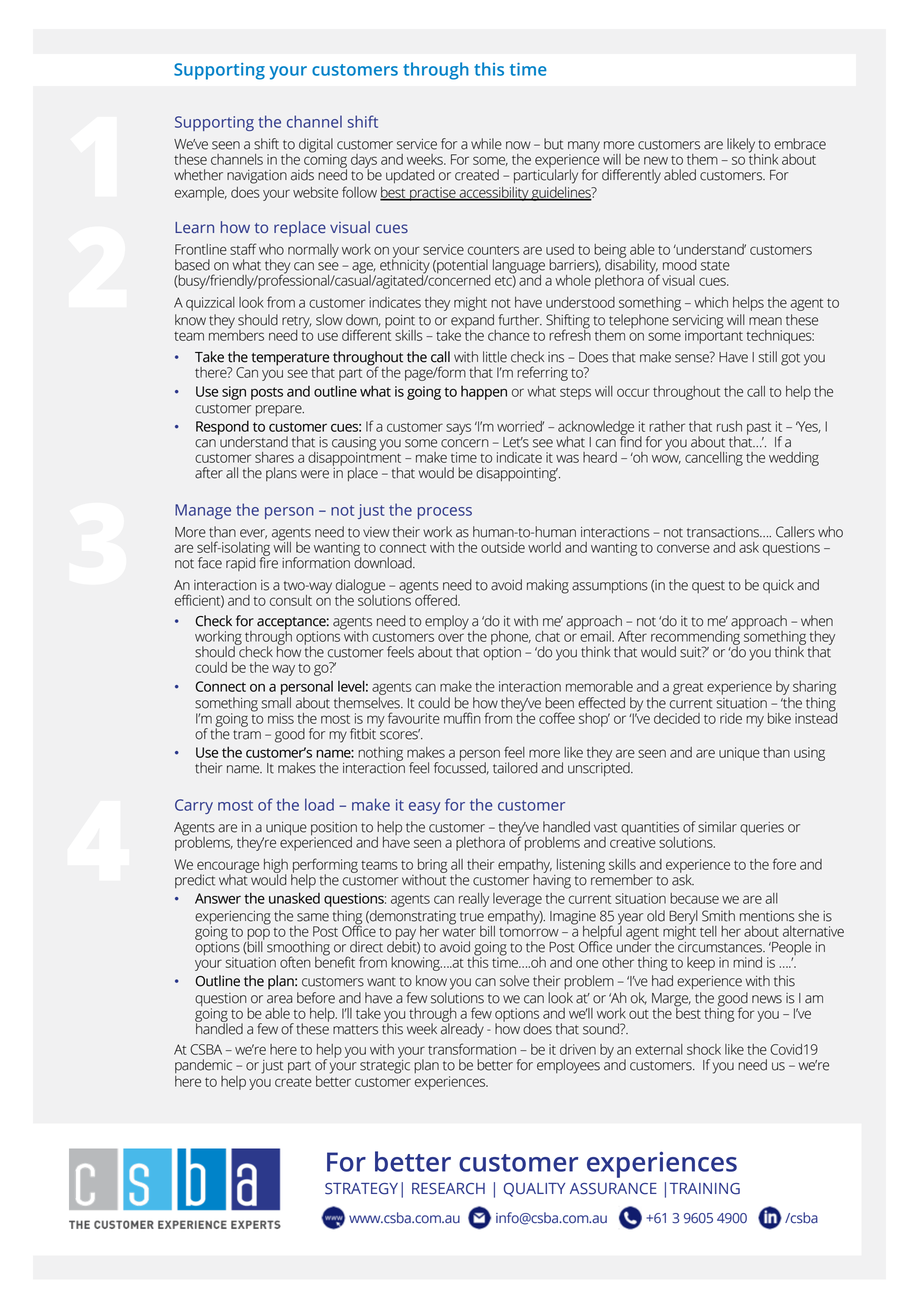  I want to click on small, so click(276, 703).
